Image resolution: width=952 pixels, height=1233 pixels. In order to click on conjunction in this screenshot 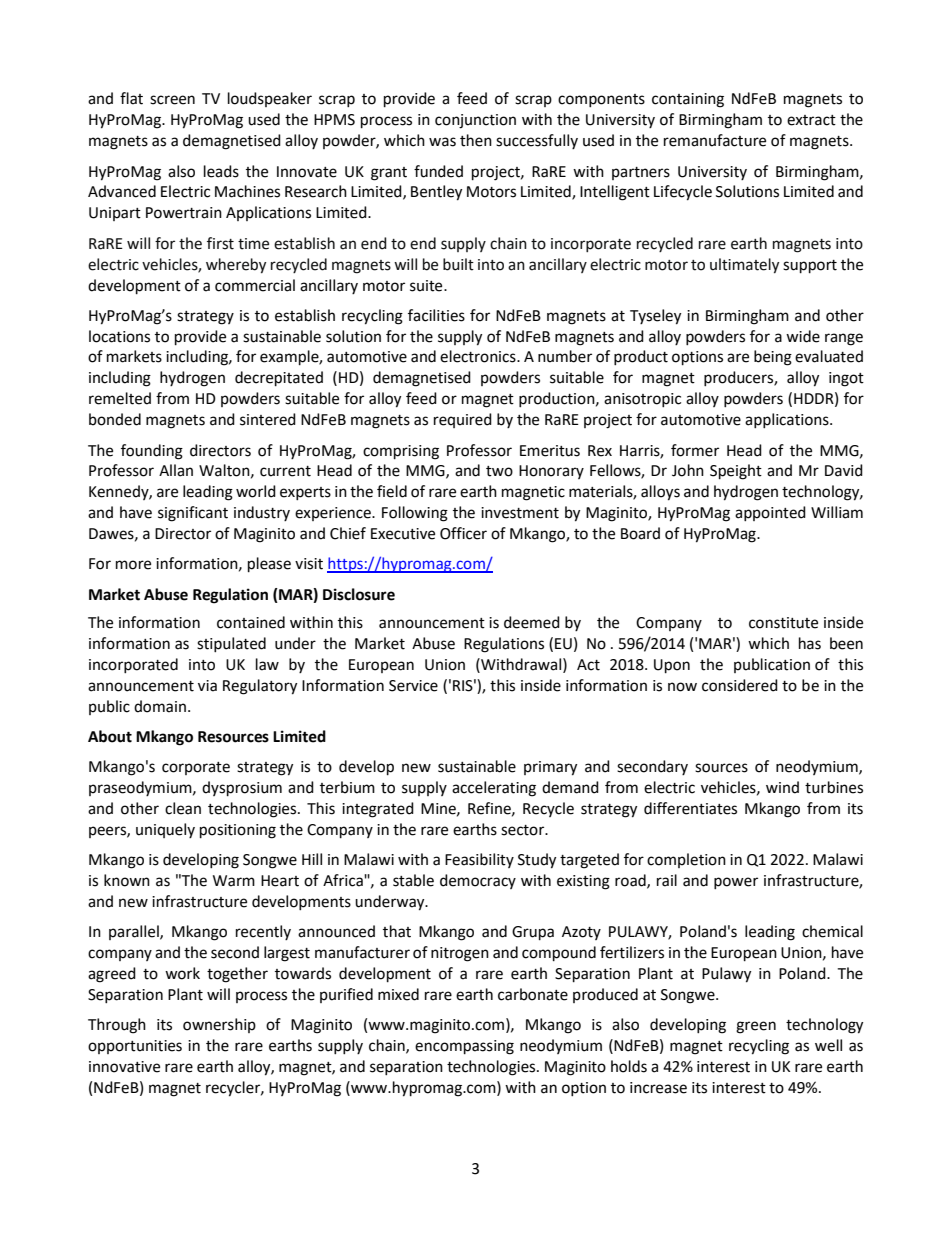, I will do `click(475, 121)`.
